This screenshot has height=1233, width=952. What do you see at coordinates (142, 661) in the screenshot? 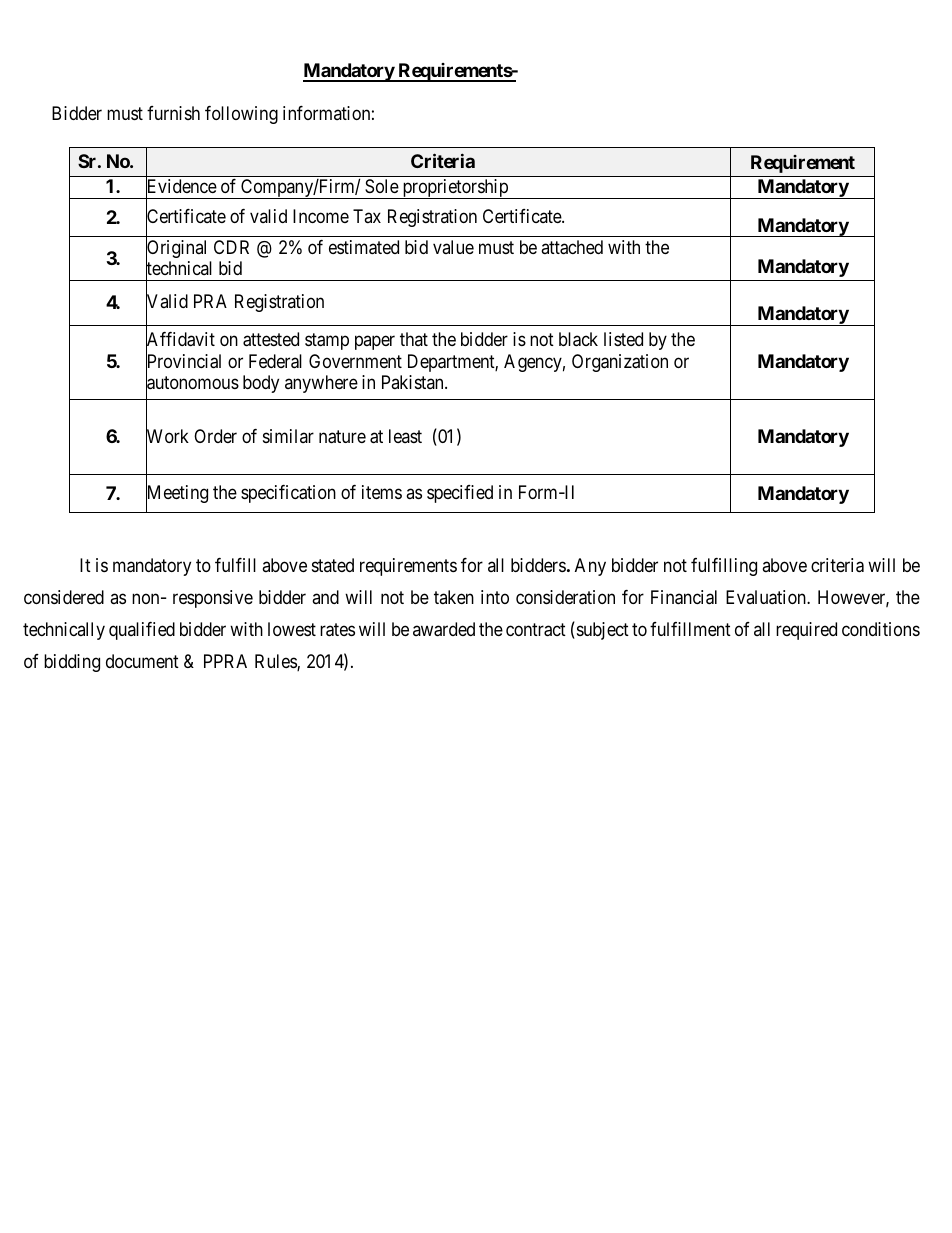
I see `document` at bounding box center [142, 661].
